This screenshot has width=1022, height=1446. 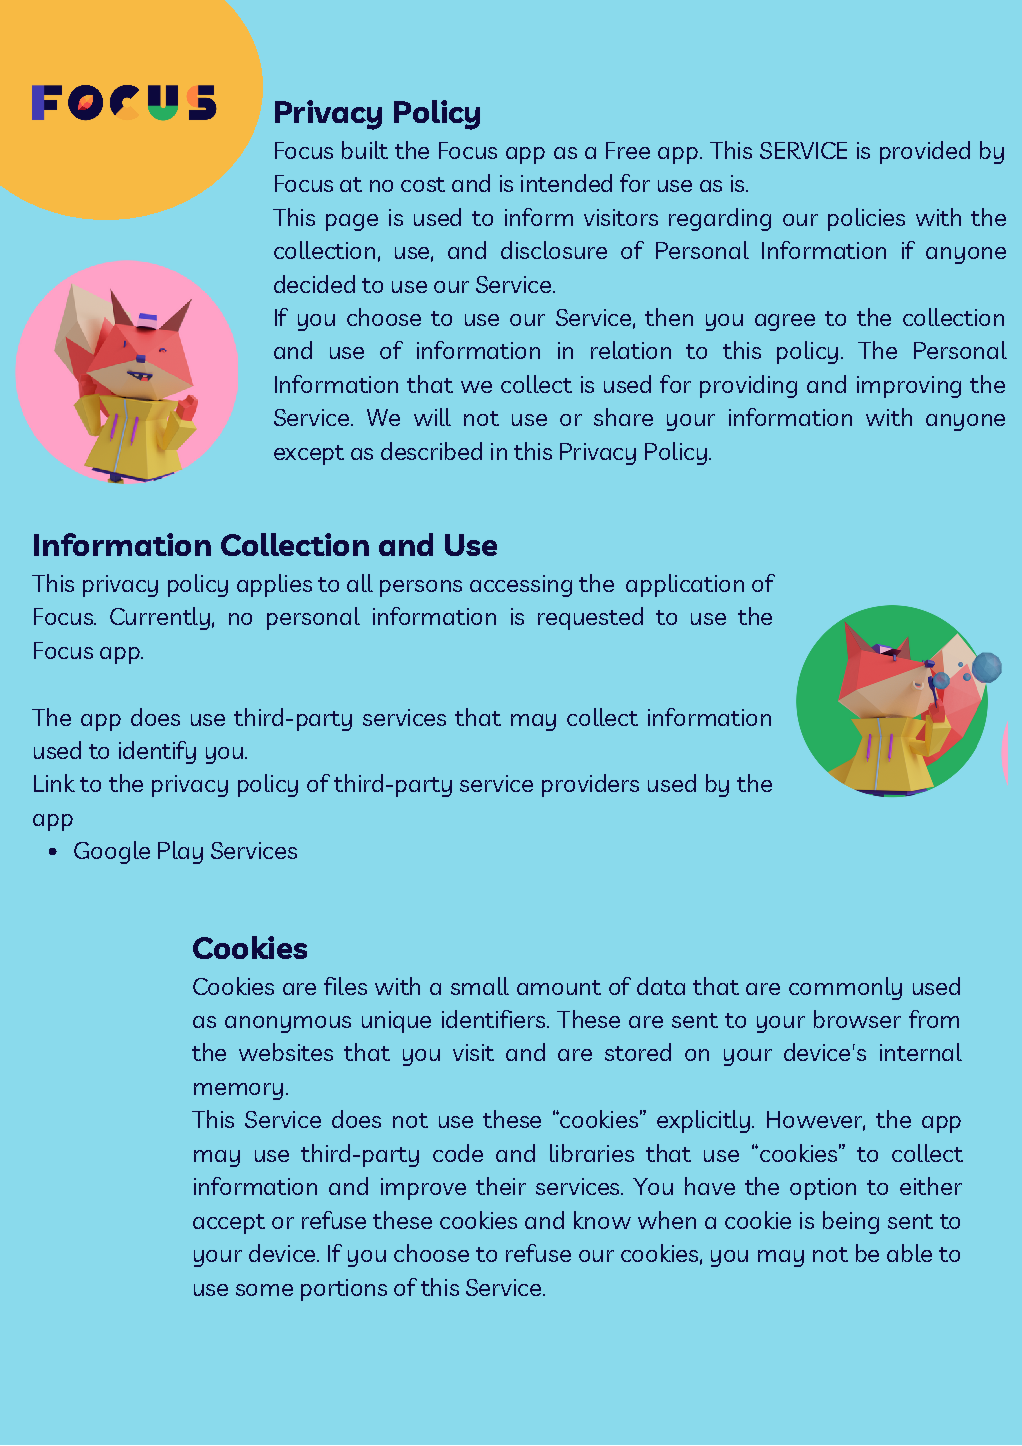 I want to click on providers, so click(x=590, y=785).
